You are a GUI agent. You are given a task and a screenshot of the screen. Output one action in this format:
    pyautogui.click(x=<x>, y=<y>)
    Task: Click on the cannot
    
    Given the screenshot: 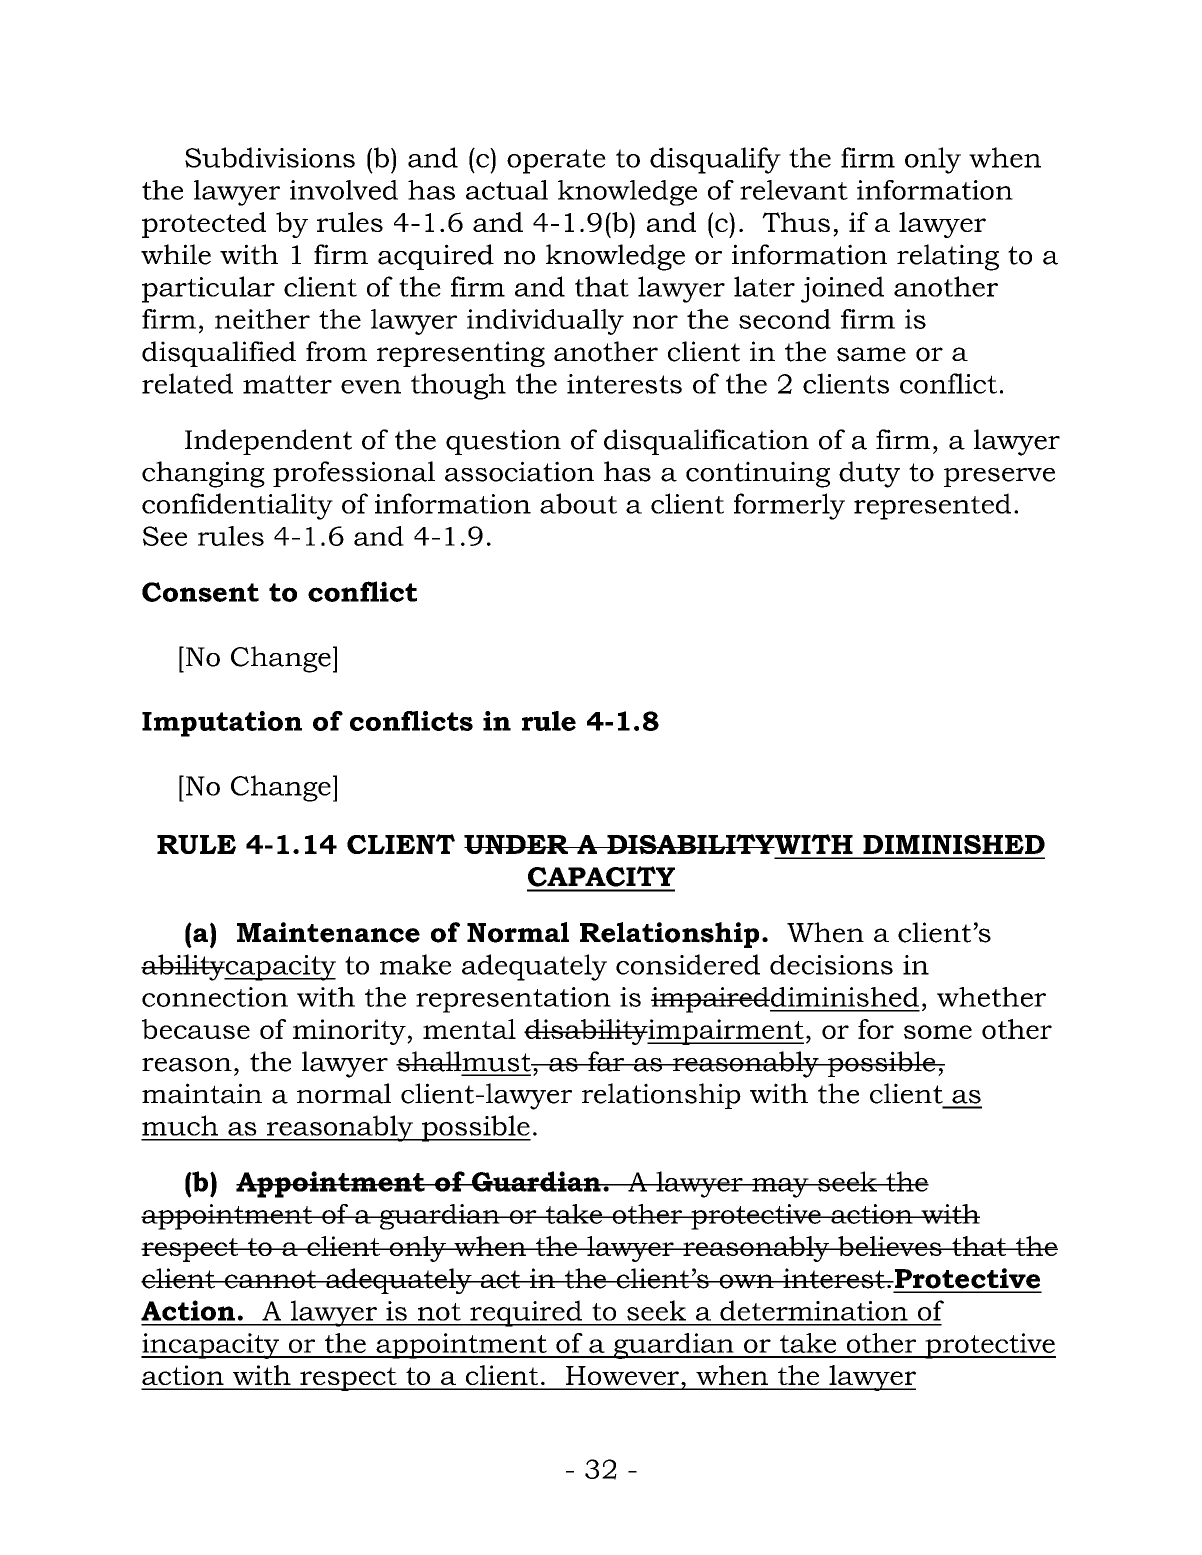 What is the action you would take?
    pyautogui.click(x=271, y=1279)
